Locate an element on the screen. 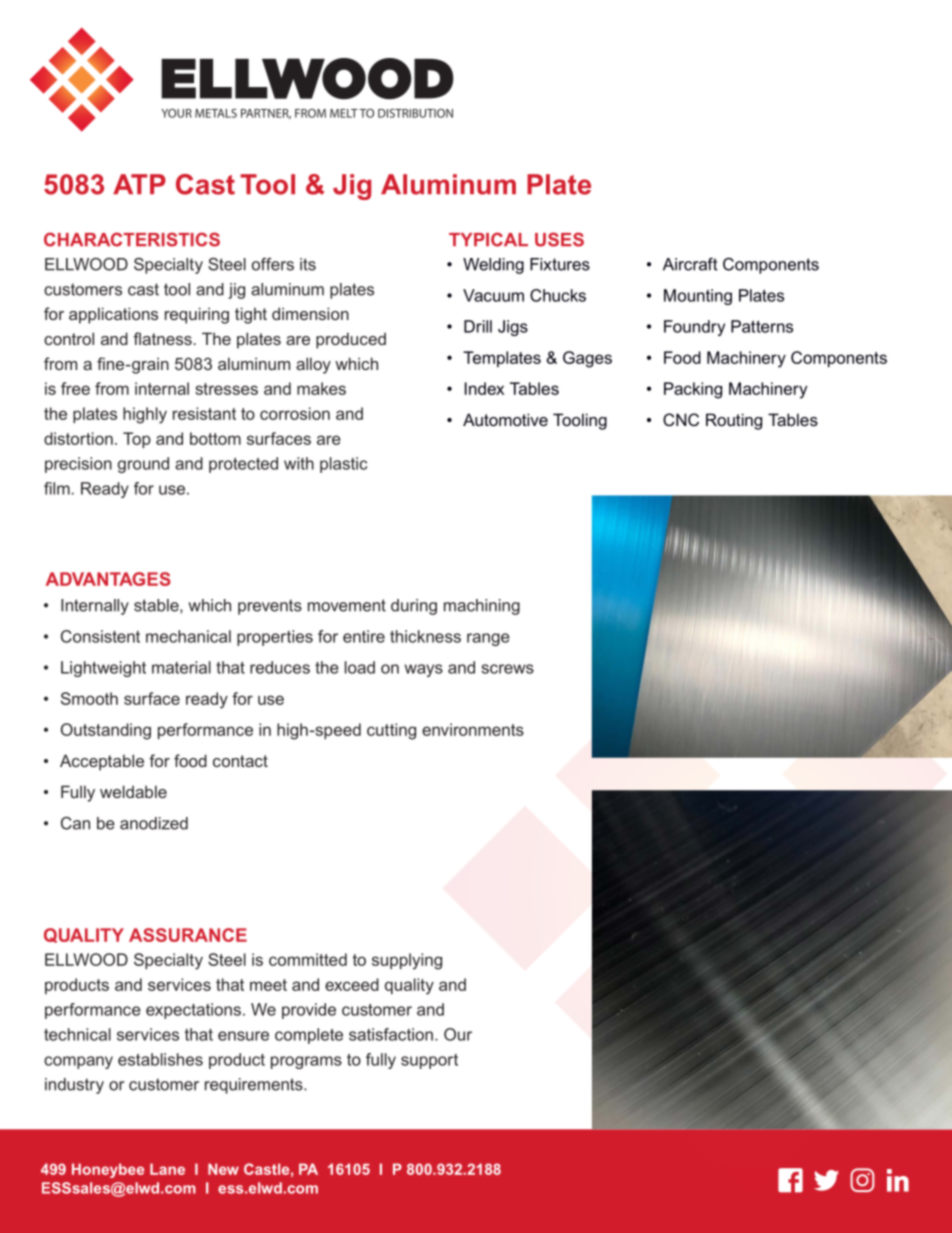 The height and width of the screenshot is (1233, 952). plastic is located at coordinates (343, 465).
